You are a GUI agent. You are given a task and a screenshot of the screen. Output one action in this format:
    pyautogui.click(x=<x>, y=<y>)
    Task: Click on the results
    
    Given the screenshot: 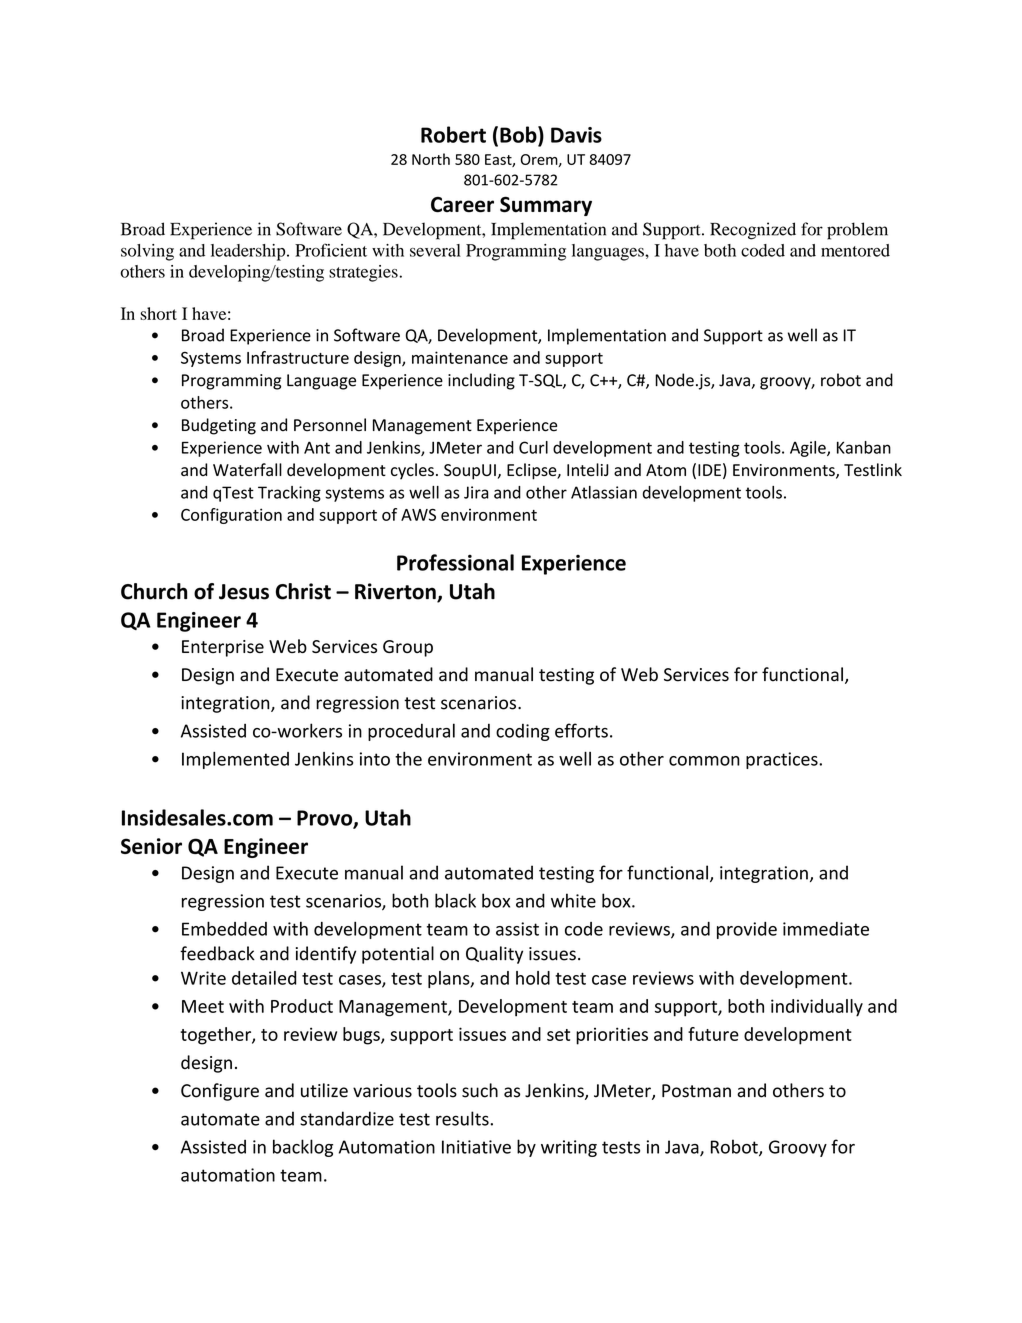 What is the action you would take?
    pyautogui.click(x=463, y=1118)
